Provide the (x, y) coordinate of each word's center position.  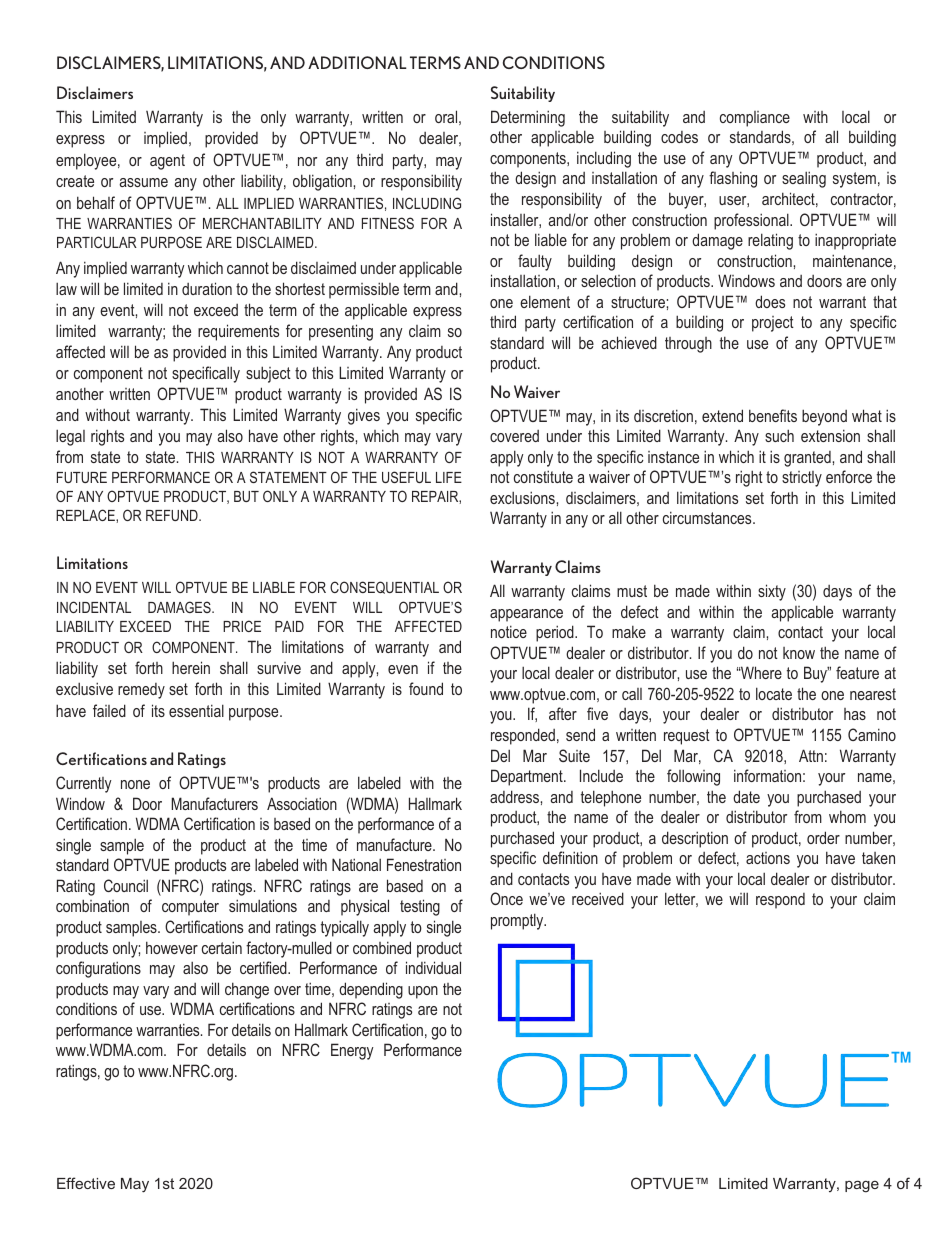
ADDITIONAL (357, 62)
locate (774, 693)
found (426, 688)
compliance (755, 119)
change (247, 990)
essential (196, 710)
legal (70, 437)
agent (167, 162)
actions (768, 858)
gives (364, 416)
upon (423, 992)
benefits (773, 415)
